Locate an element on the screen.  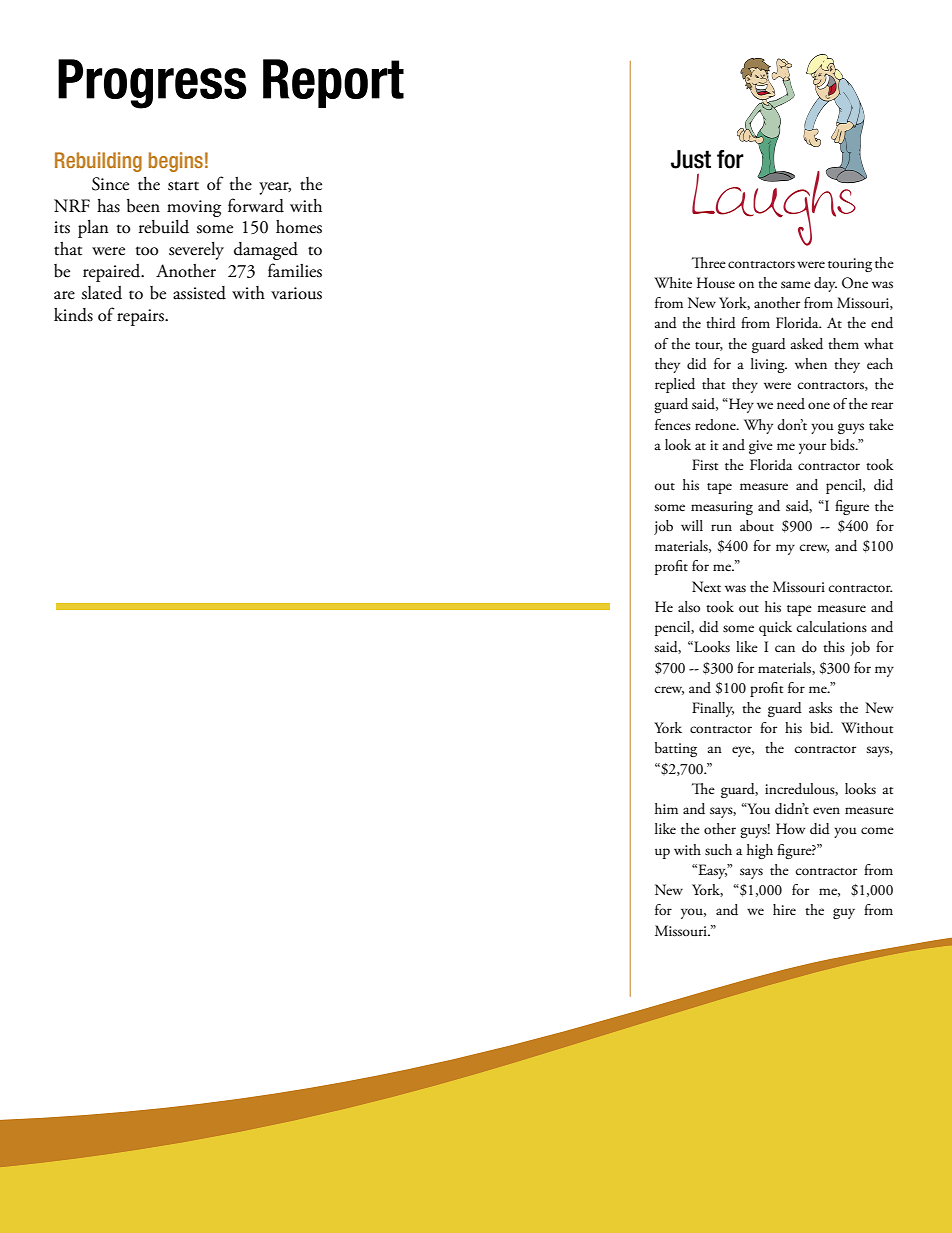
Finally is located at coordinates (713, 709).
